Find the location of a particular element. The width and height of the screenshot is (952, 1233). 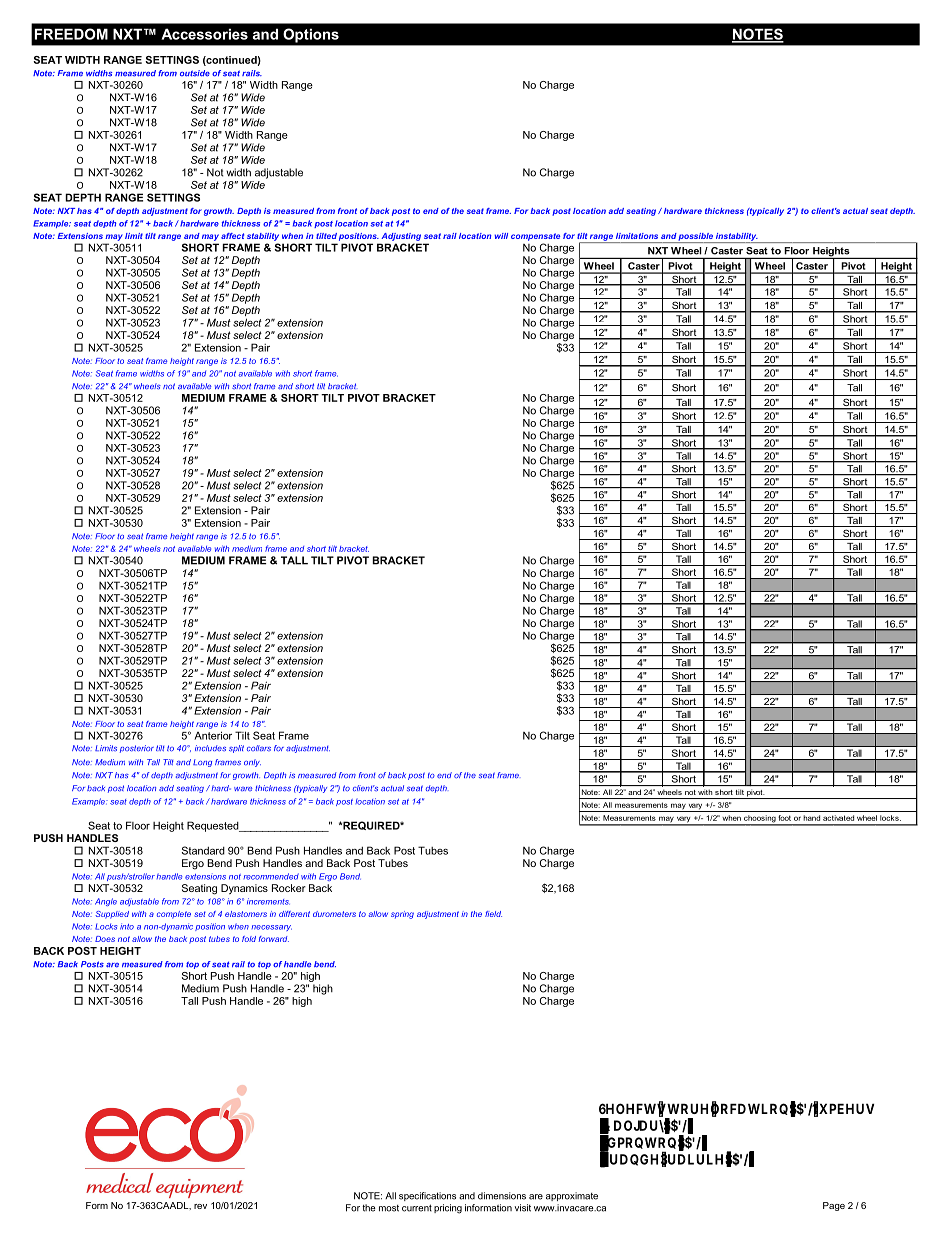

will is located at coordinates (501, 236).
